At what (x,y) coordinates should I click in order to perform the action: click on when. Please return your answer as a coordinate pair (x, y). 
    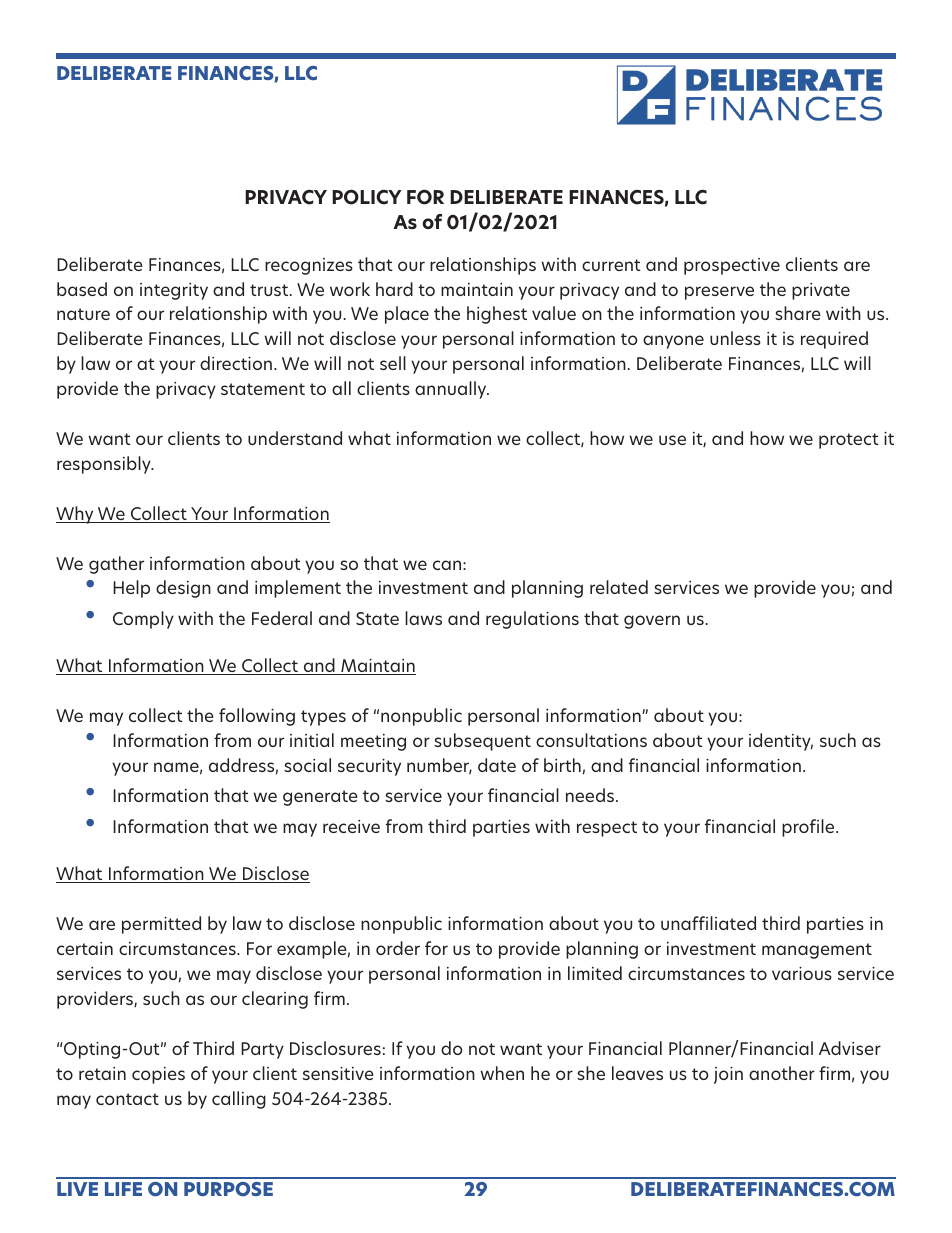
    Looking at the image, I should click on (502, 1073).
